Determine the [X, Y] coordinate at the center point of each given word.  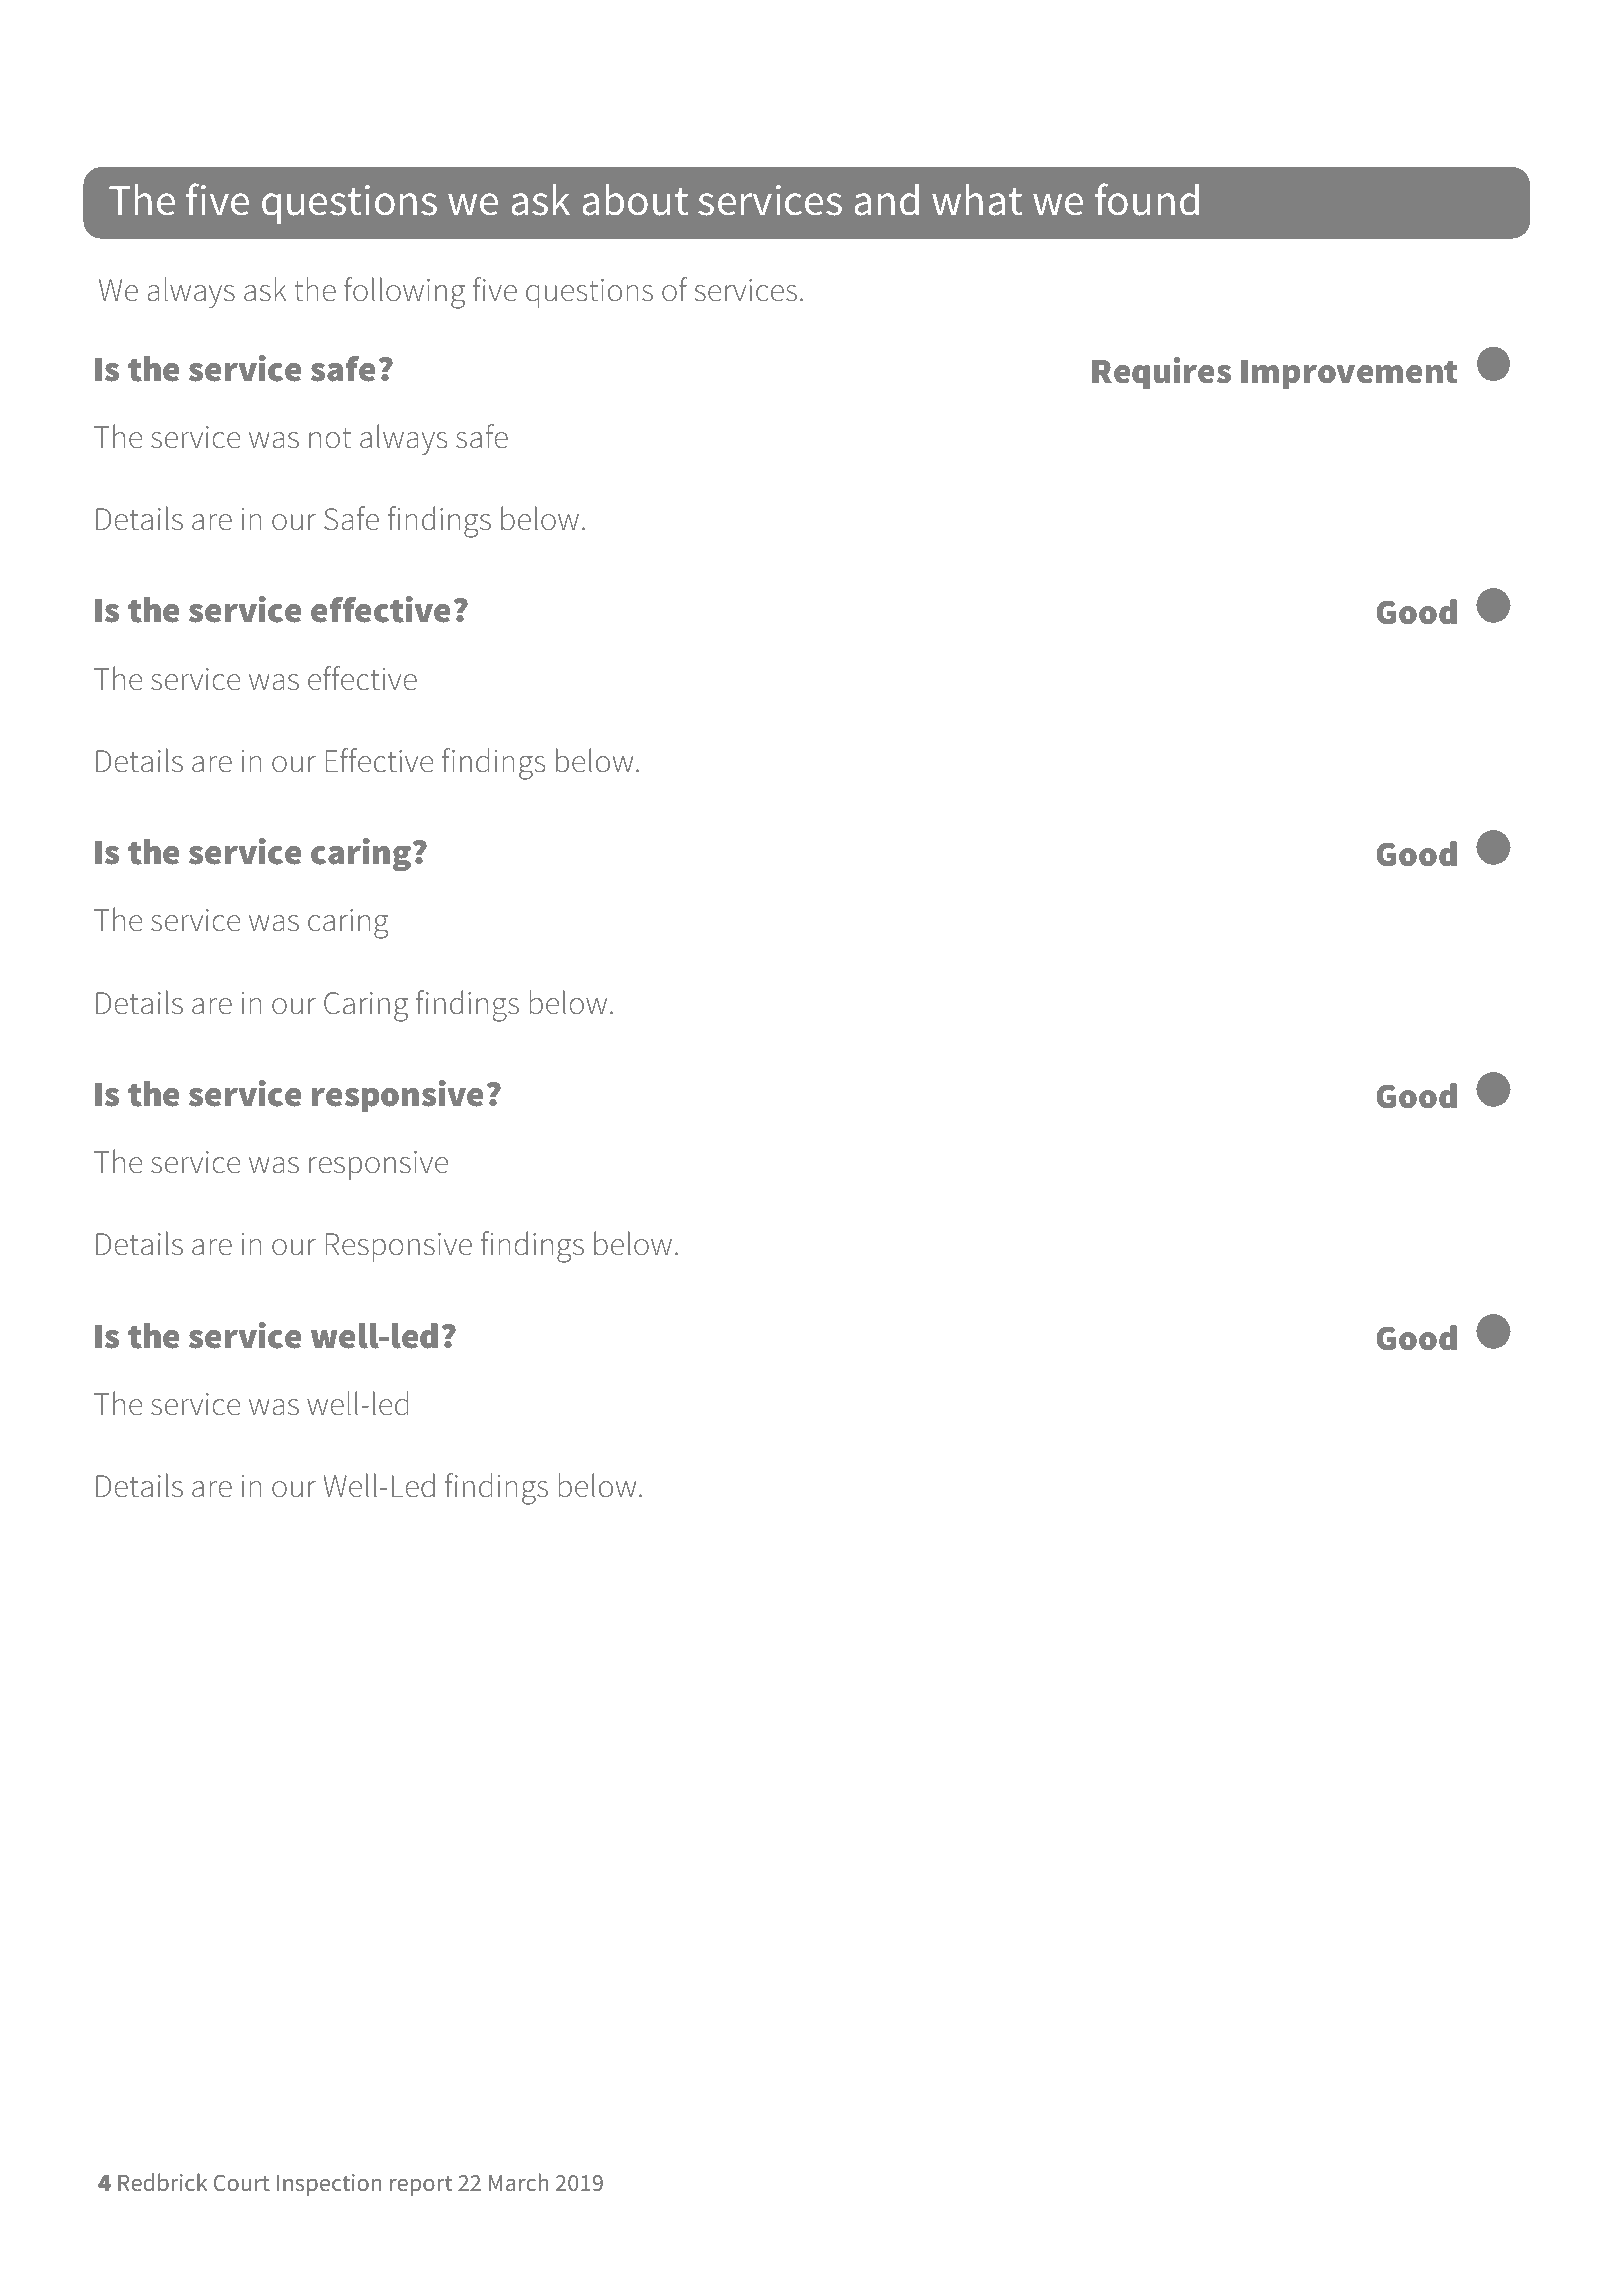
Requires [1161, 373]
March [519, 2182]
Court [242, 2182]
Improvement [1349, 374]
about [635, 200]
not [330, 438]
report [421, 2186]
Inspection [329, 2185]
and [886, 200]
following [404, 293]
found [1147, 199]
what [977, 200]
